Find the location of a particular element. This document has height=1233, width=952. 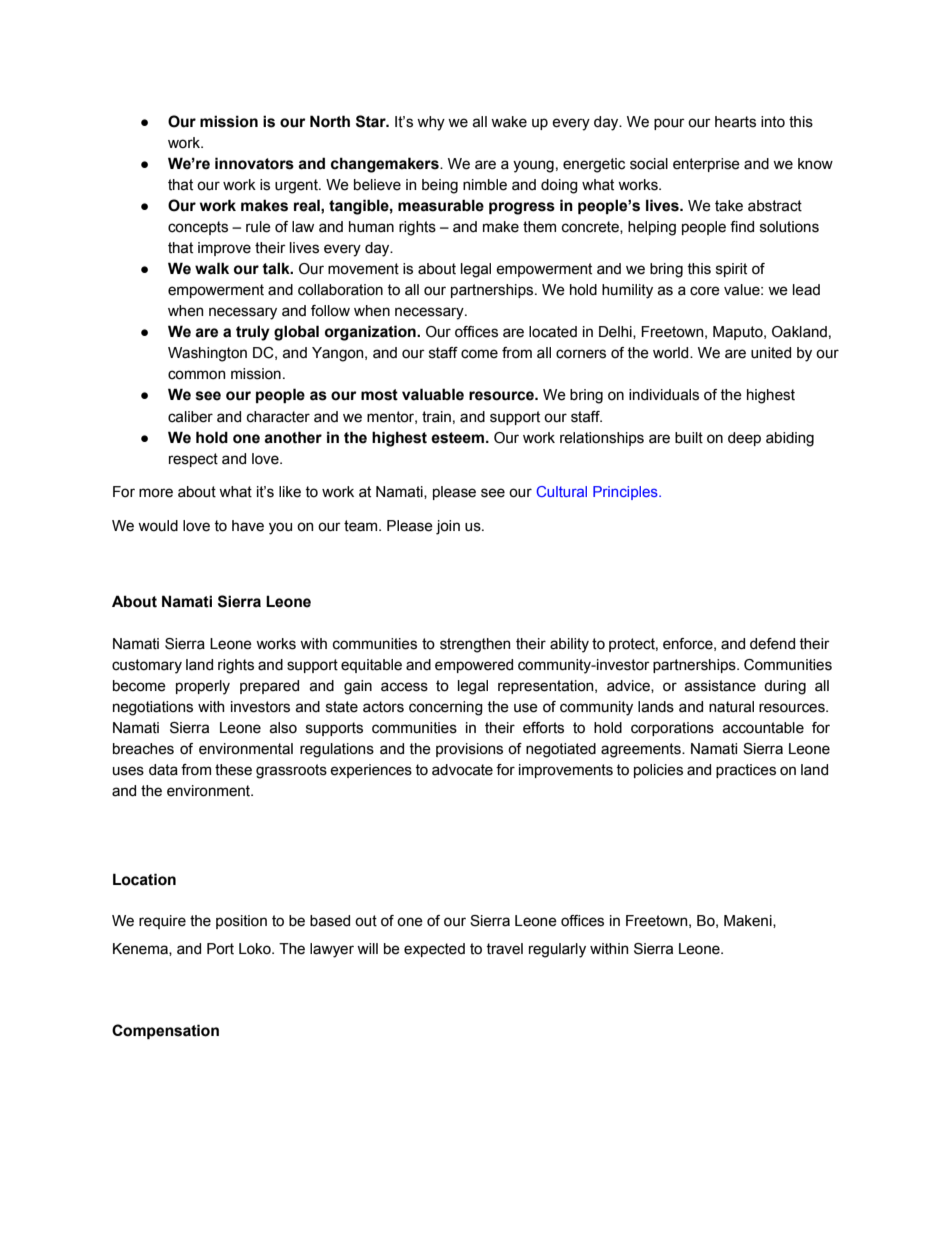

travel is located at coordinates (504, 949).
